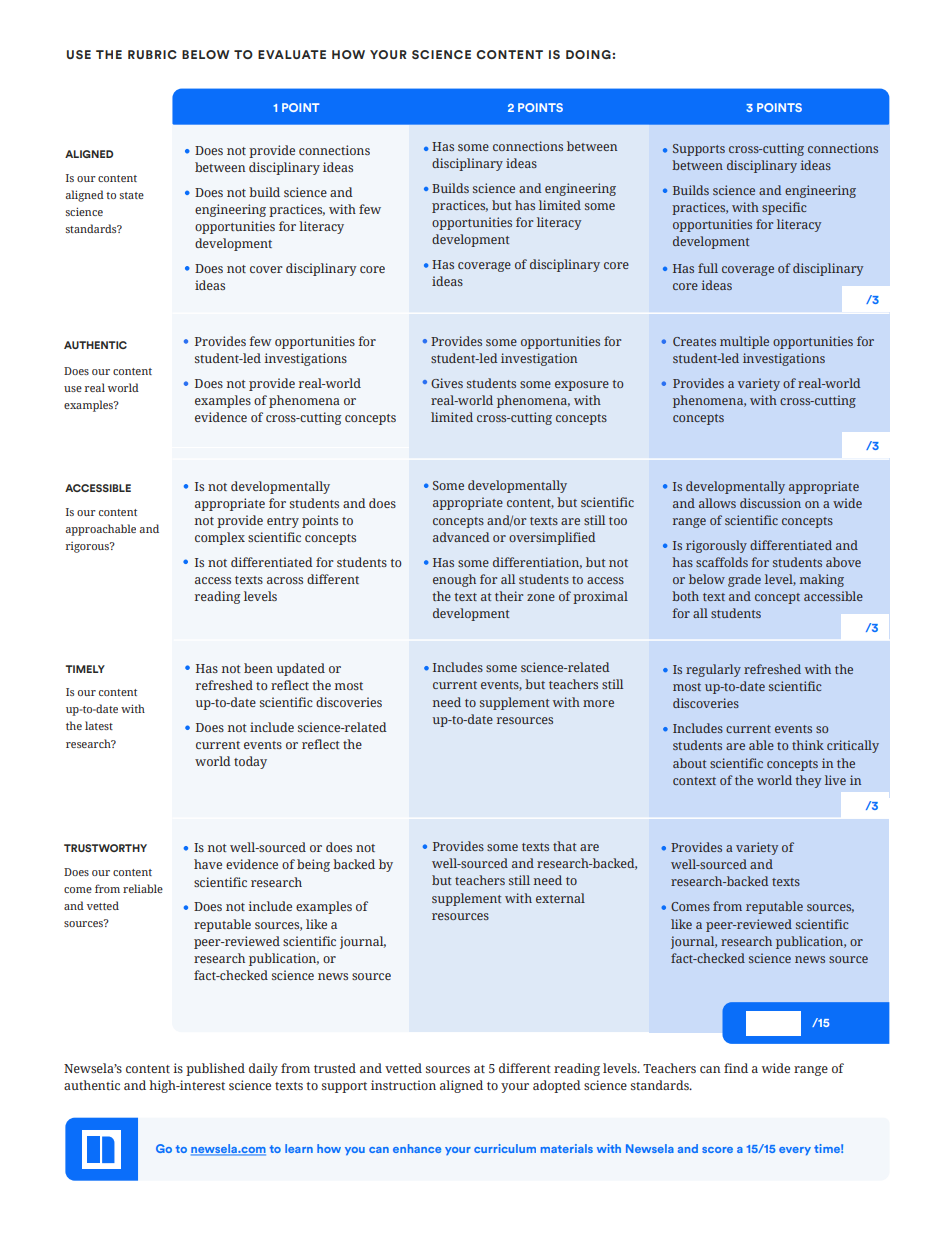  Describe the element at coordinates (152, 54) in the screenshot. I see `RUBRIC` at that location.
